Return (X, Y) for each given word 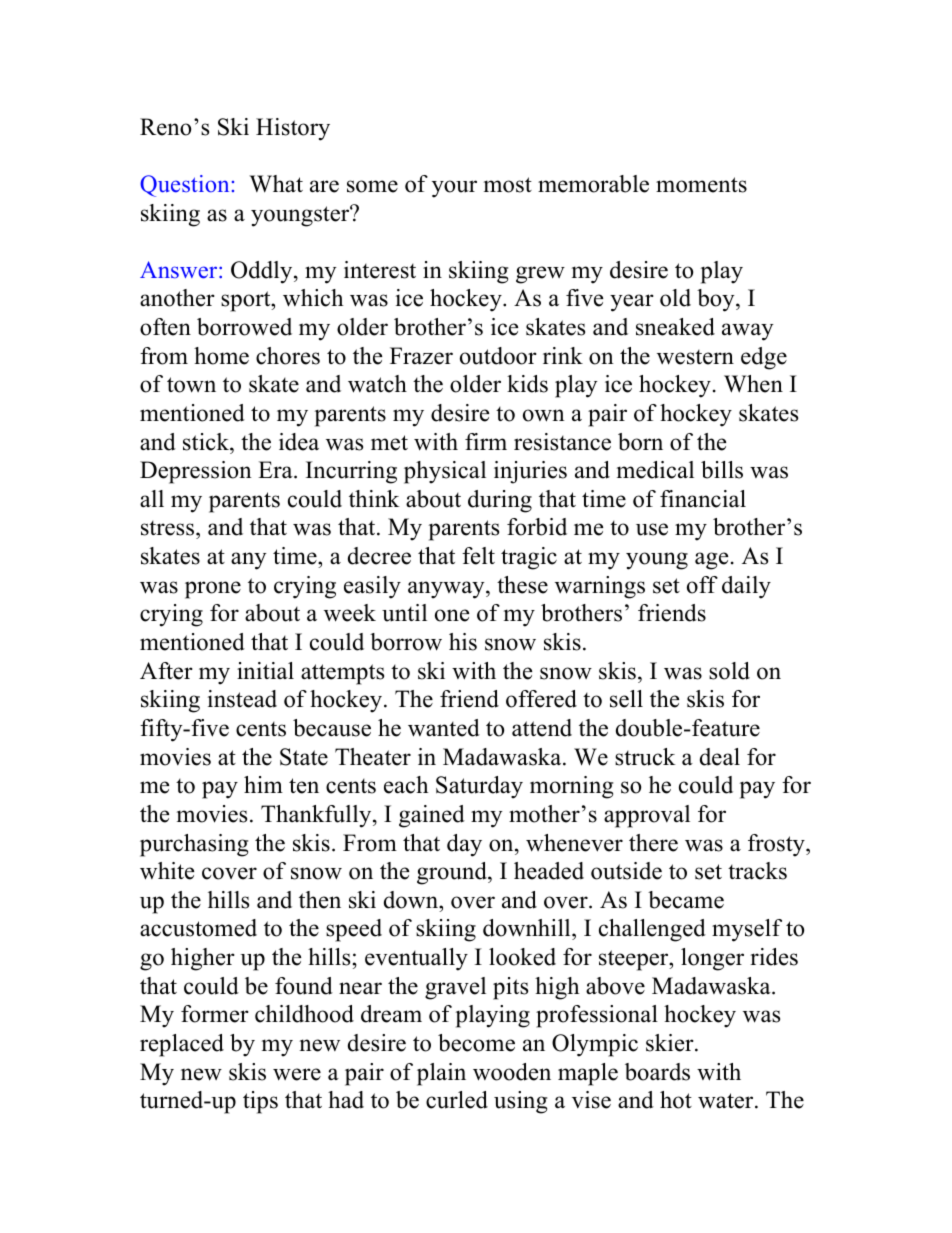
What (276, 184)
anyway (447, 590)
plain (441, 1074)
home (221, 356)
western (695, 357)
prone (213, 590)
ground (453, 873)
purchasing (194, 845)
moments (701, 185)
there (653, 843)
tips (260, 1102)
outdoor (498, 356)
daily (746, 587)
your (454, 189)
